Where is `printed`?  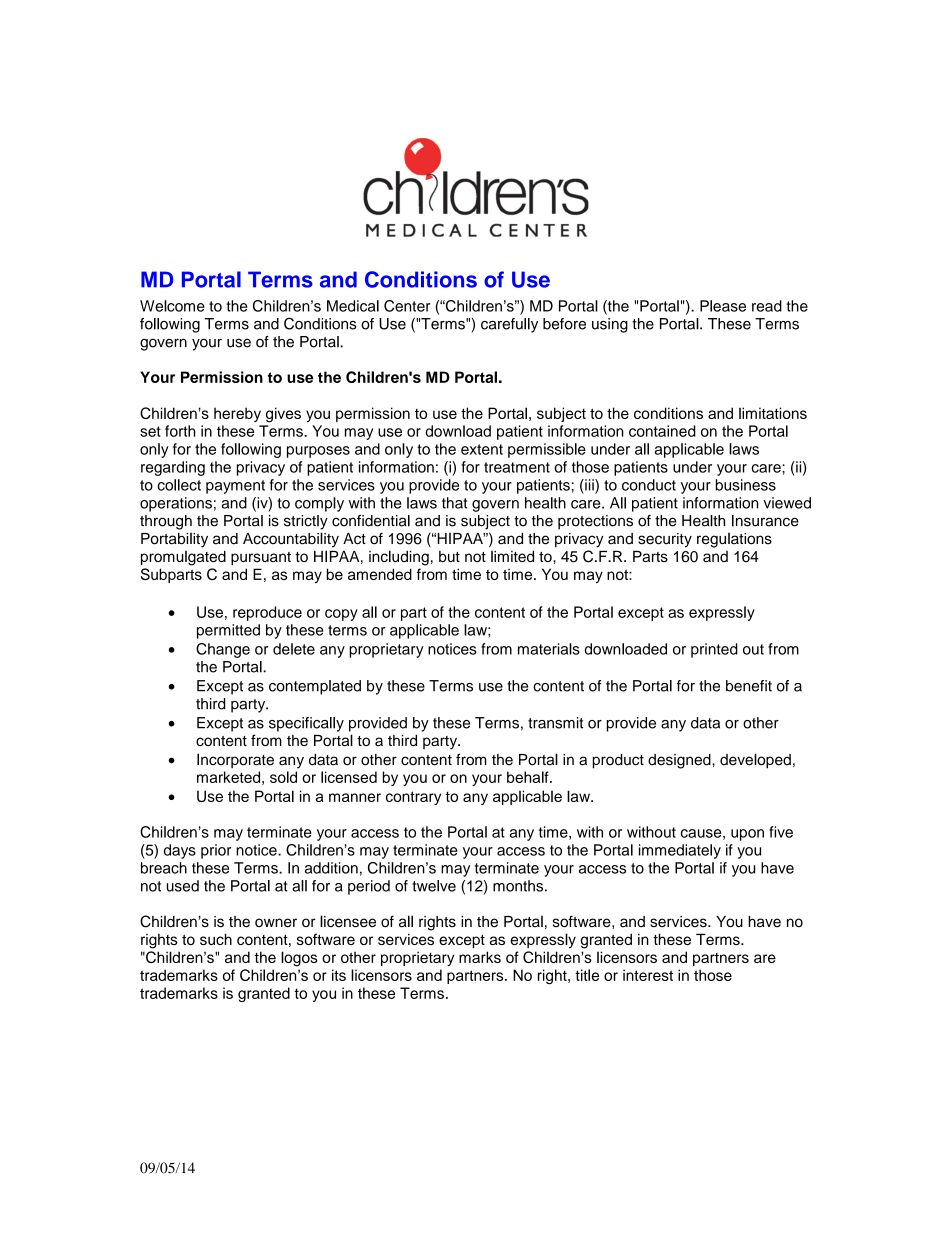 printed is located at coordinates (714, 650).
